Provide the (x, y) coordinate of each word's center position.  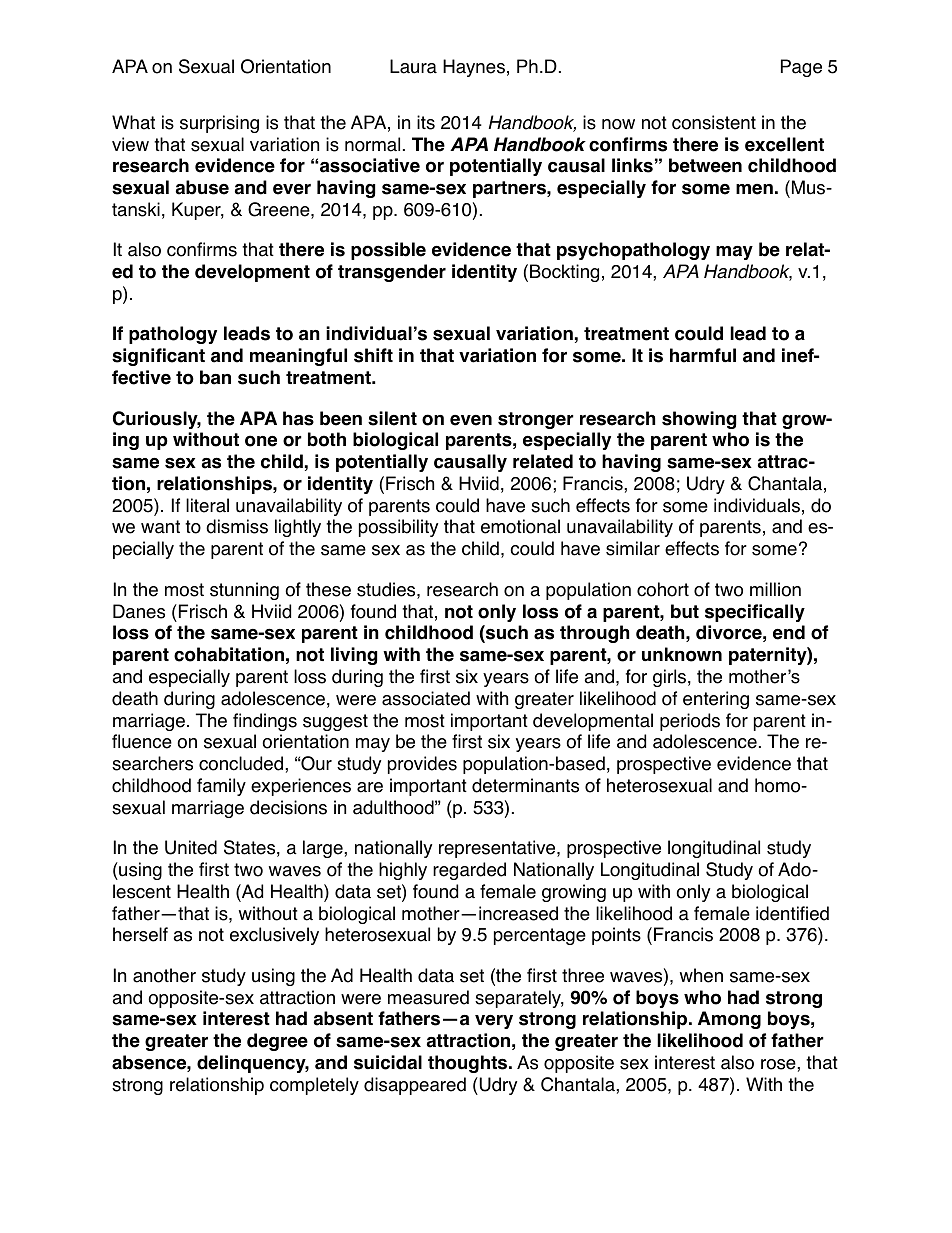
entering (716, 700)
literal (207, 505)
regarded (469, 871)
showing (699, 420)
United (191, 847)
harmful (703, 355)
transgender (392, 273)
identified (792, 913)
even (471, 420)
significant (158, 357)
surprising (219, 124)
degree (277, 1042)
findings (265, 722)
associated (426, 698)
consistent (714, 122)
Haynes (474, 68)
